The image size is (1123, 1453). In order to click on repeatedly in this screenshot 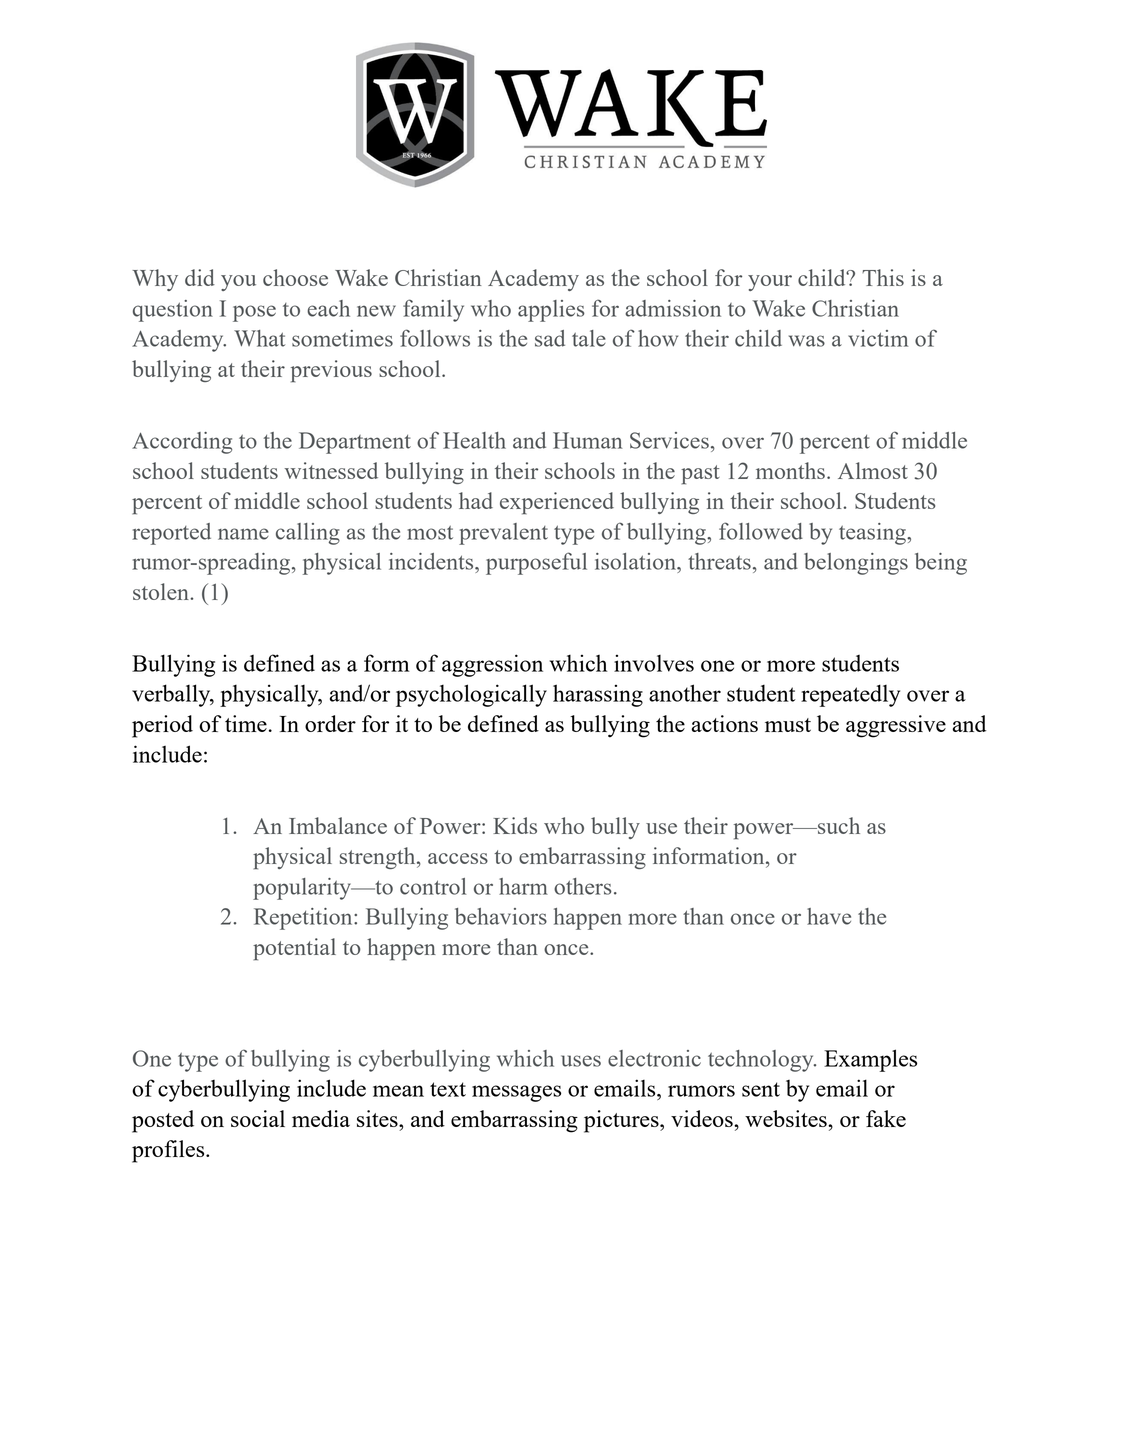, I will do `click(850, 695)`.
